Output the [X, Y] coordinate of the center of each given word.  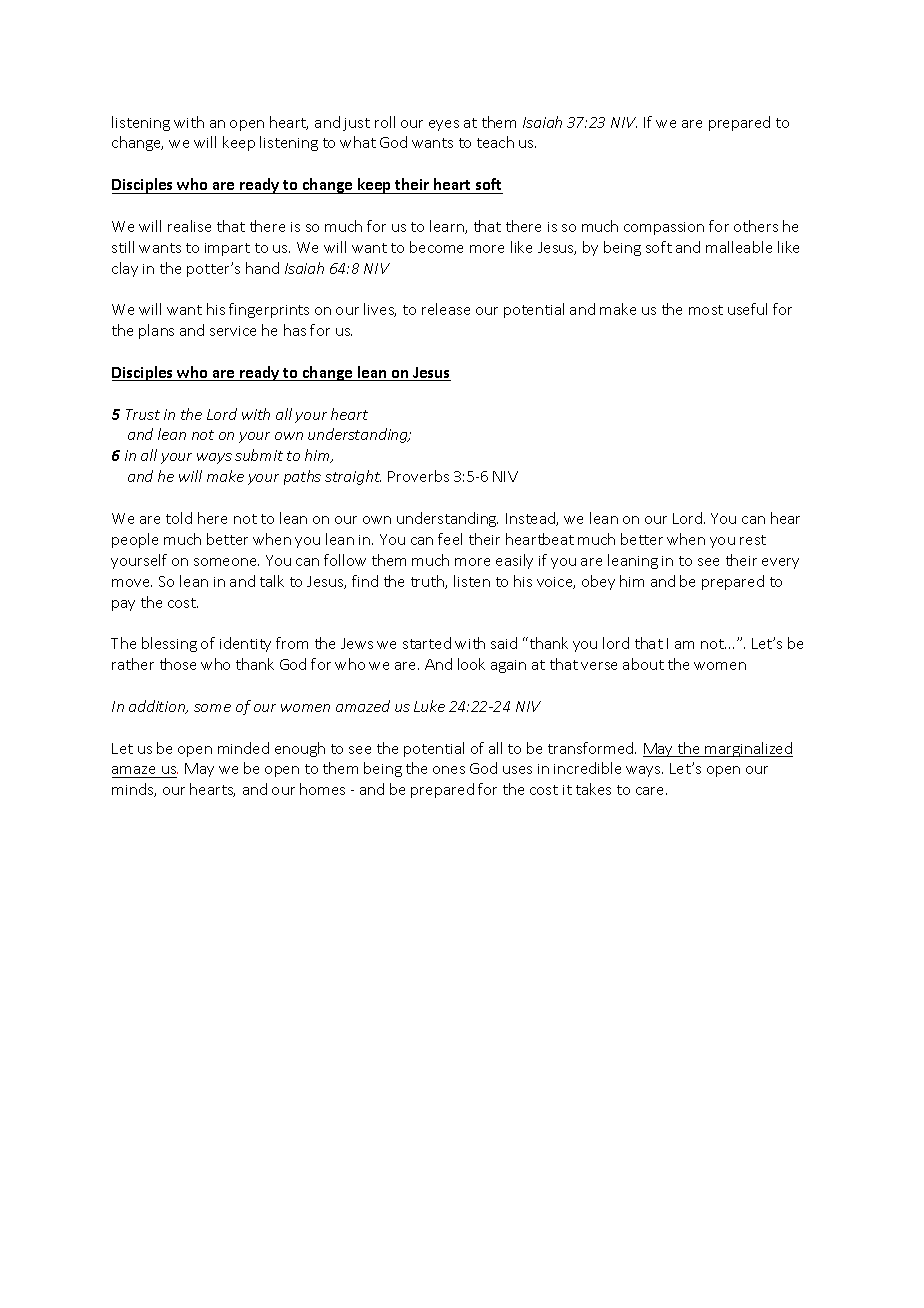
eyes [444, 125]
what [358, 142]
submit [259, 455]
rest [753, 540]
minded [243, 748]
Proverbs [418, 476]
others [756, 226]
